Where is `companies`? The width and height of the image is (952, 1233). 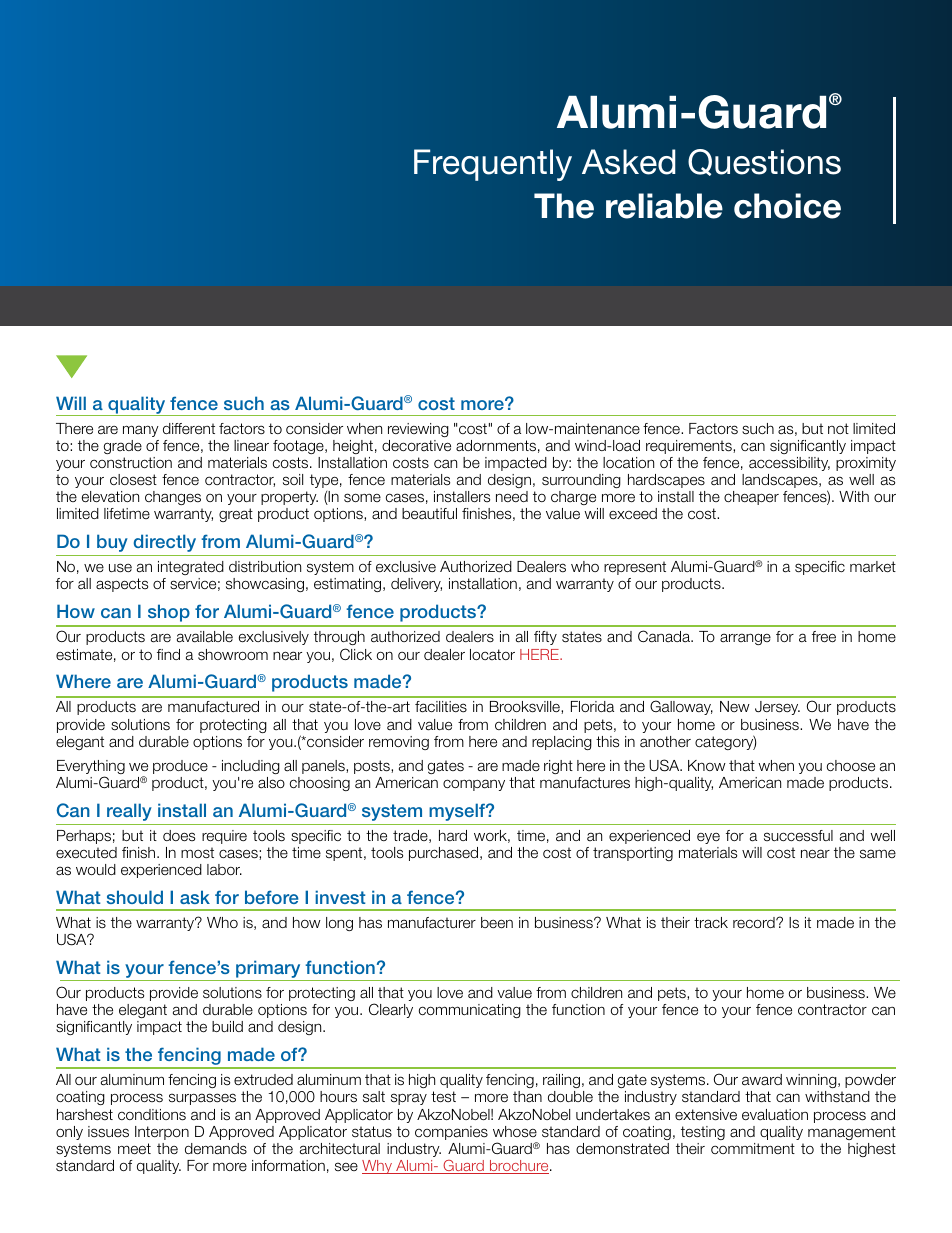 companies is located at coordinates (451, 1133).
